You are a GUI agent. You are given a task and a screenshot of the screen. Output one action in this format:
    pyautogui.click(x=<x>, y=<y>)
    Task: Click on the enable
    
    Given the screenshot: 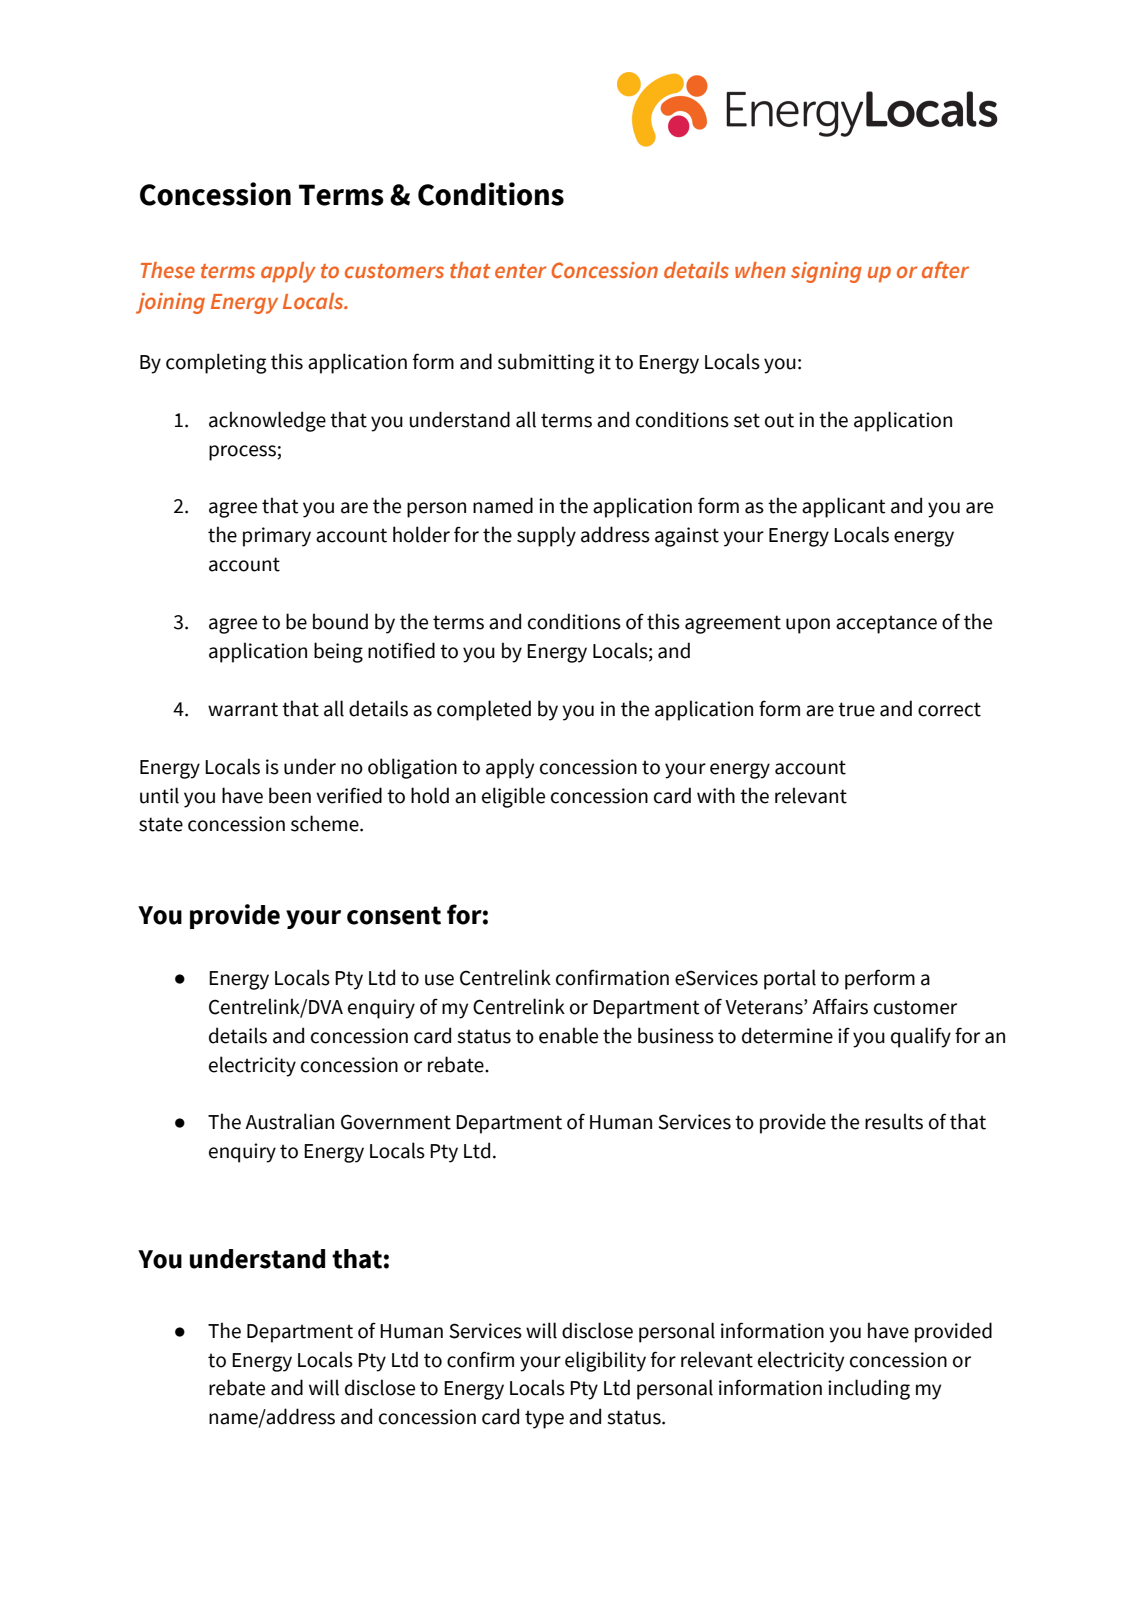 What is the action you would take?
    pyautogui.click(x=568, y=1035)
